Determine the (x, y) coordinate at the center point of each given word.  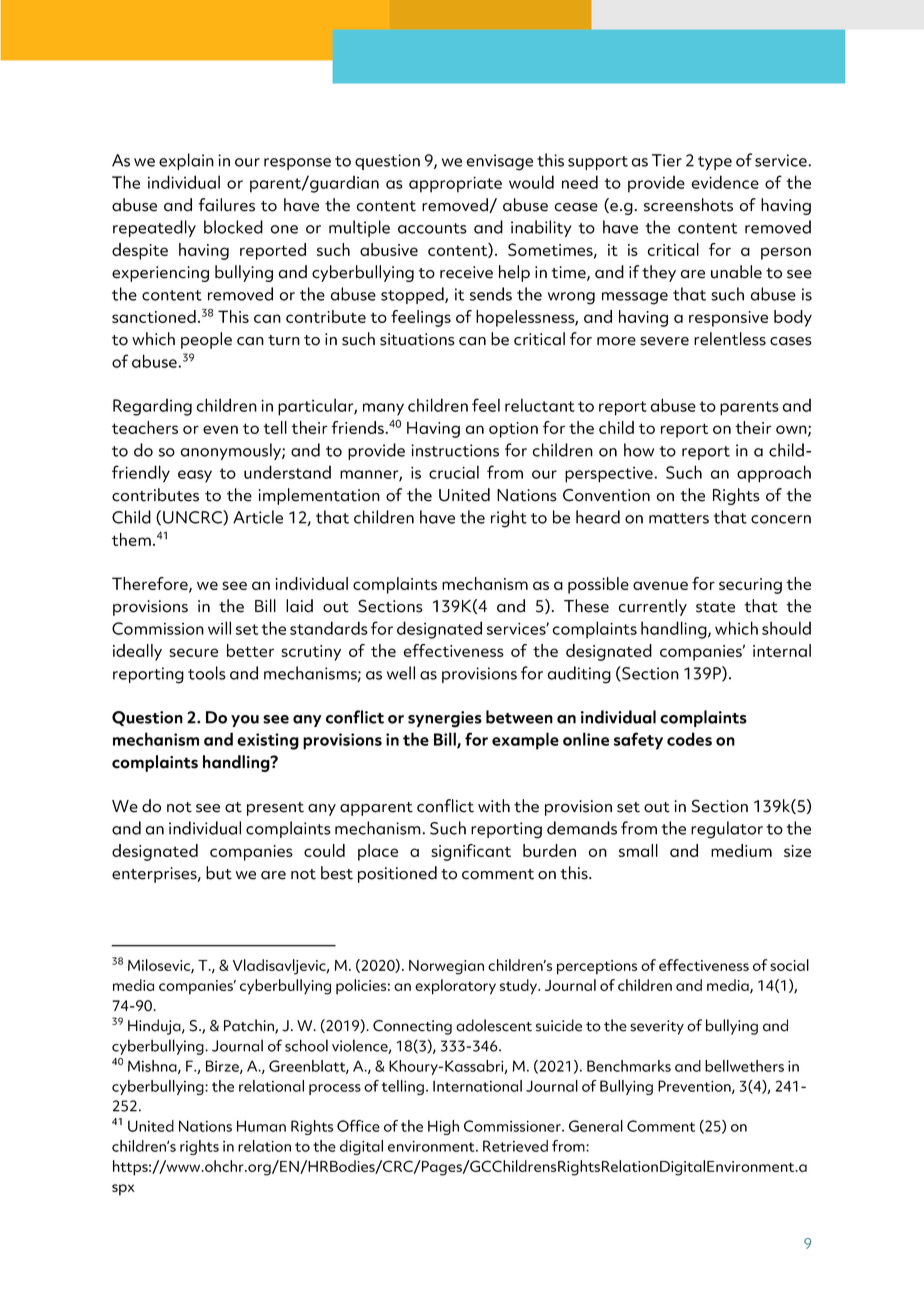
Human (261, 1126)
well (401, 673)
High (443, 1127)
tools (207, 673)
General (596, 1126)
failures (226, 205)
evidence (725, 182)
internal (782, 650)
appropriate (455, 184)
